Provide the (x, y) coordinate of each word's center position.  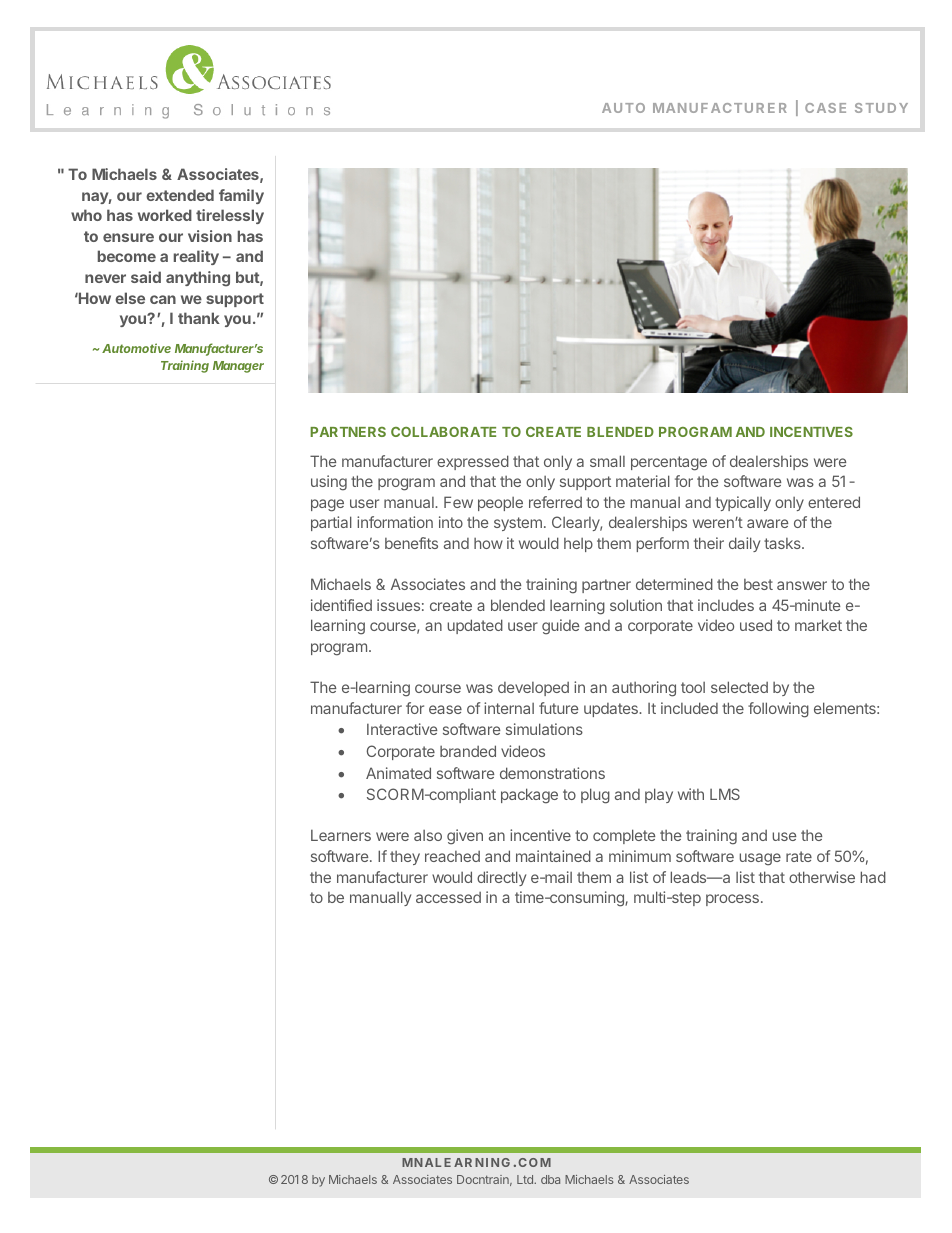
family (241, 196)
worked (165, 215)
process (732, 900)
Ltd (526, 1179)
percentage (669, 463)
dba (550, 1179)
